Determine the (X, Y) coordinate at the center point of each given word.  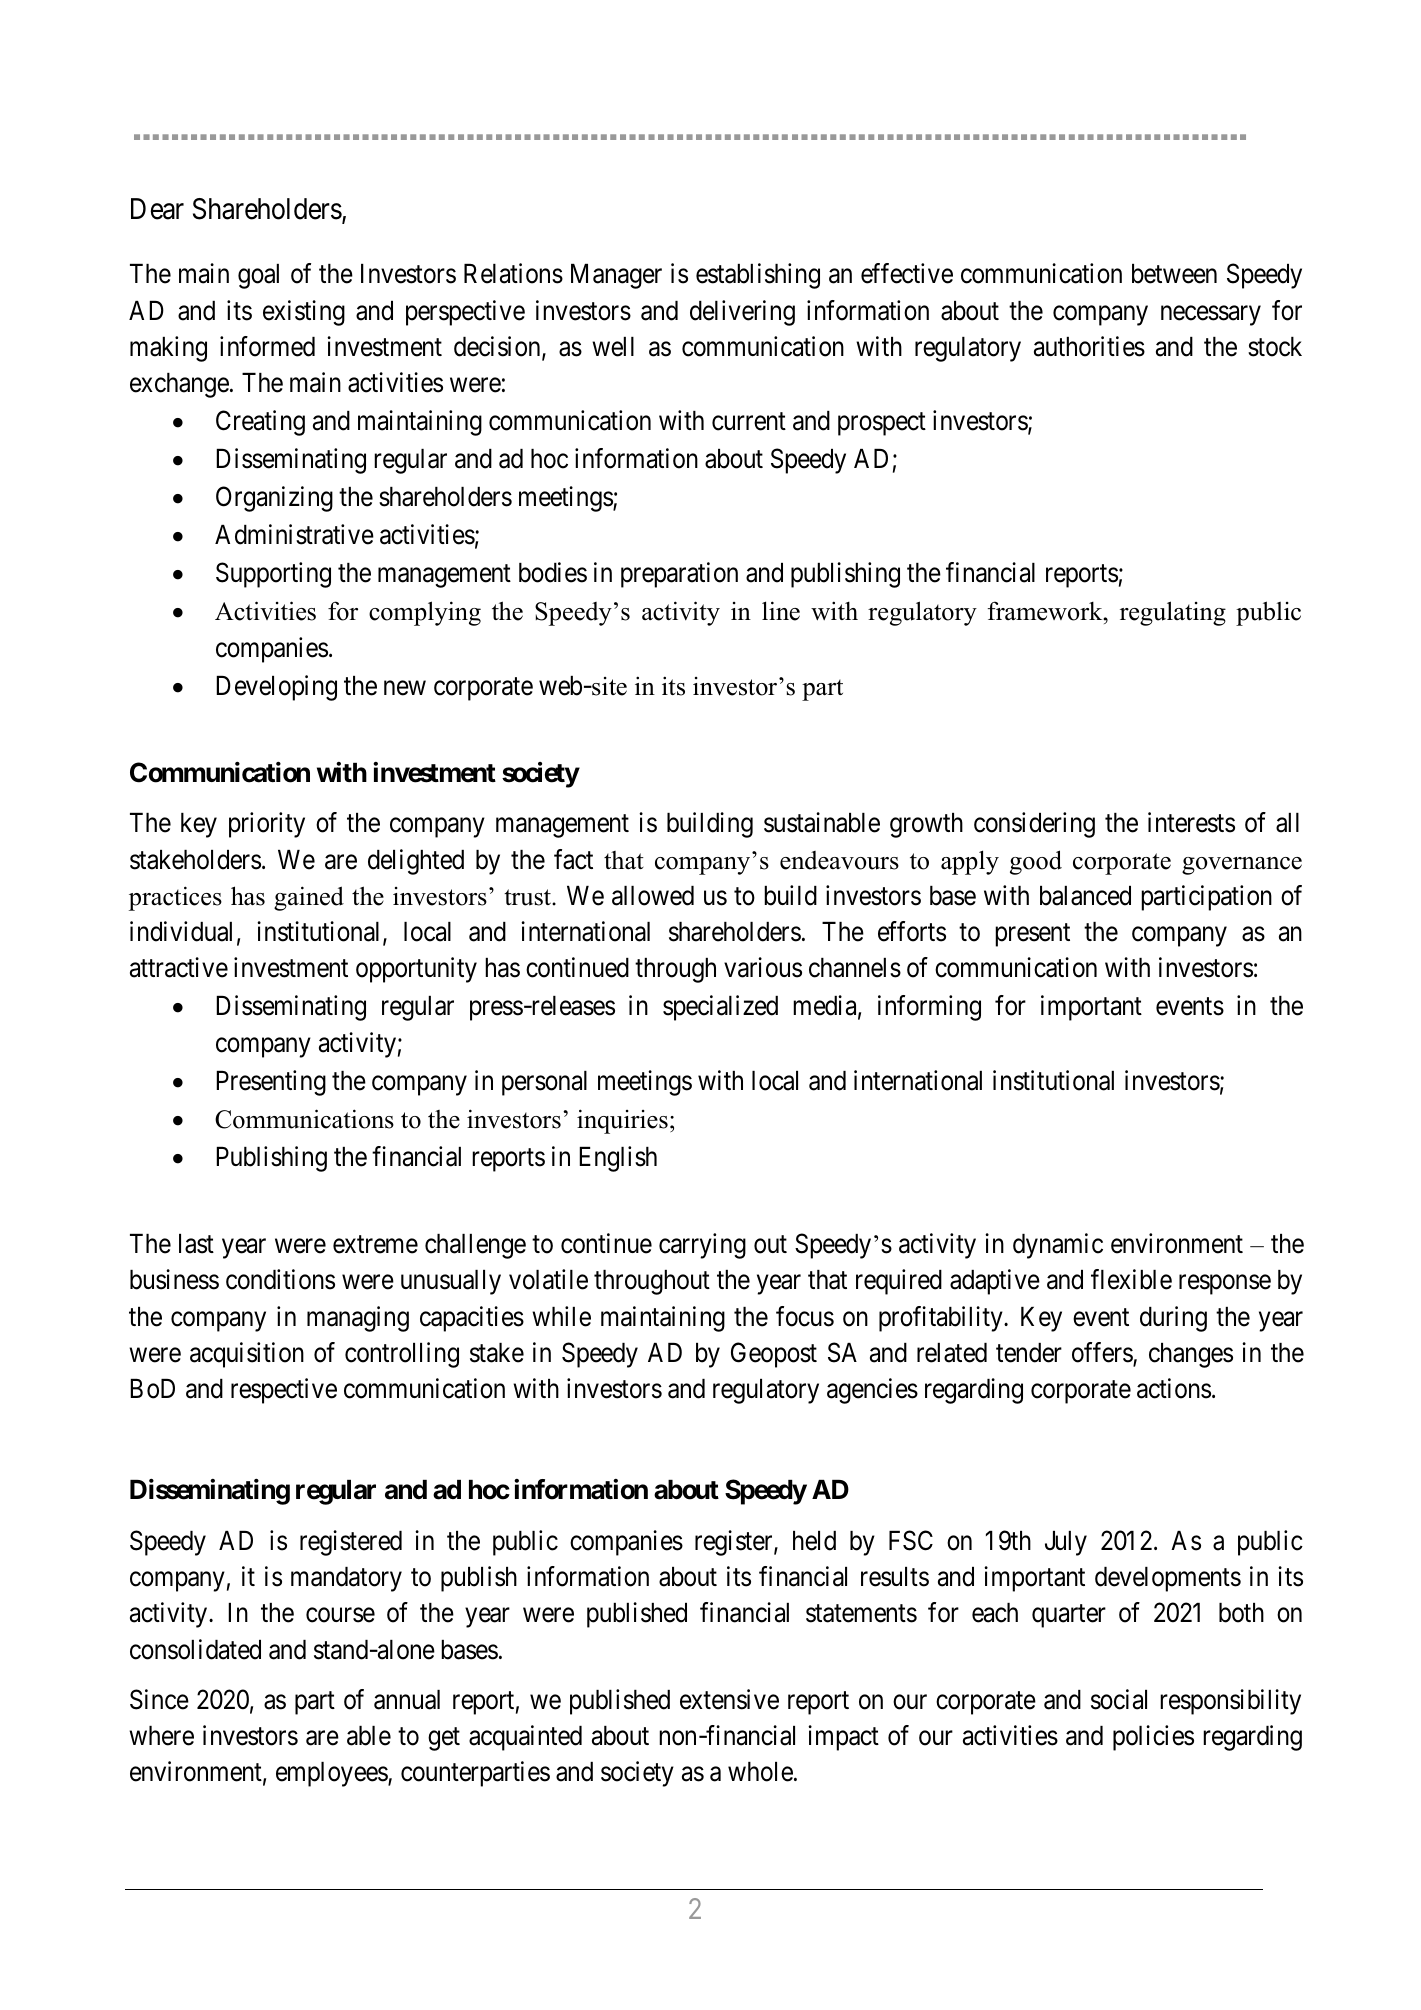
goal (258, 276)
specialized (720, 1008)
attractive (179, 967)
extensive (729, 1699)
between (1174, 274)
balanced (1085, 896)
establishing (758, 276)
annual (407, 1700)
